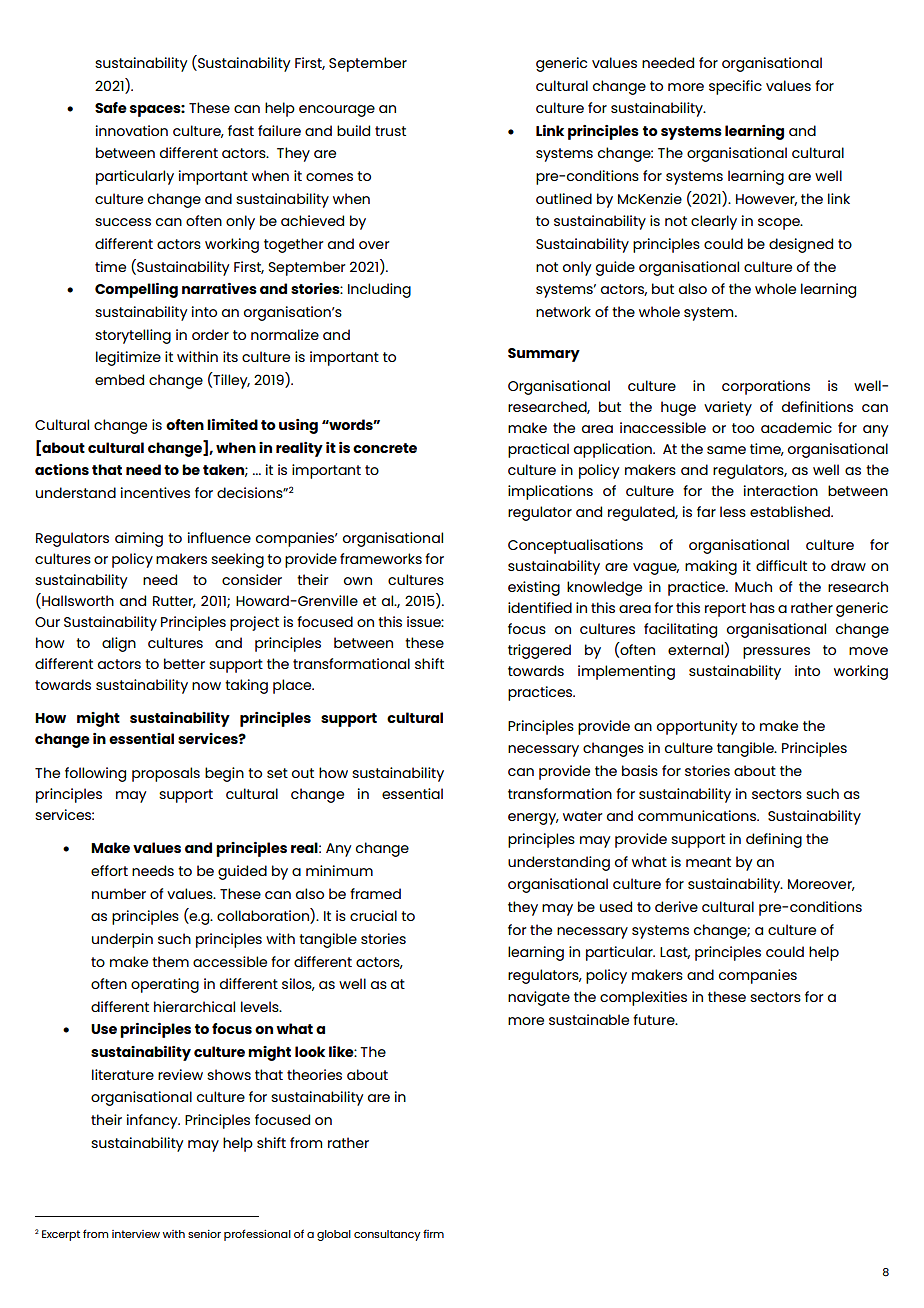  Describe the element at coordinates (776, 653) in the screenshot. I see `pressures` at that location.
